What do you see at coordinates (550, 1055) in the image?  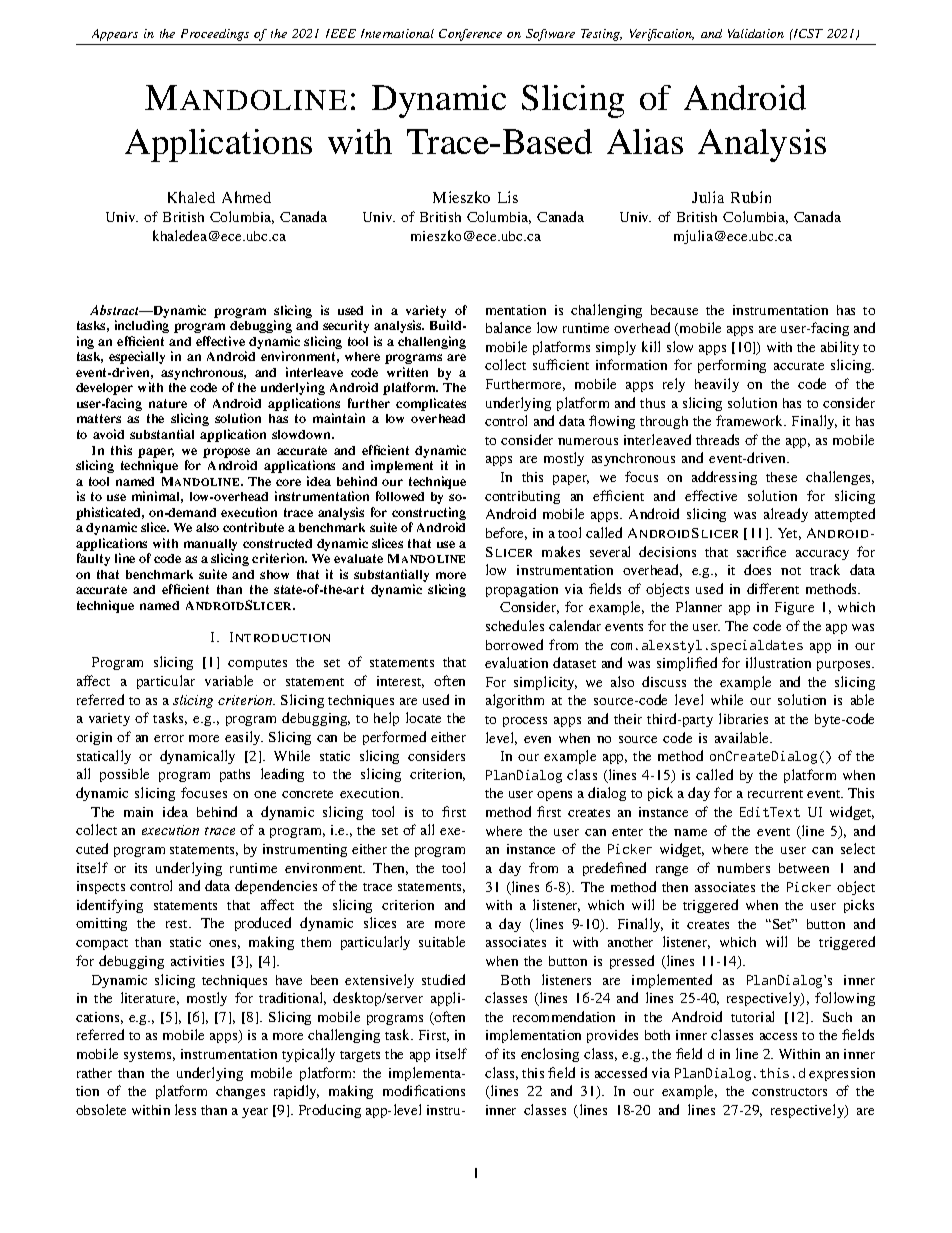 I see `enclosing` at bounding box center [550, 1055].
